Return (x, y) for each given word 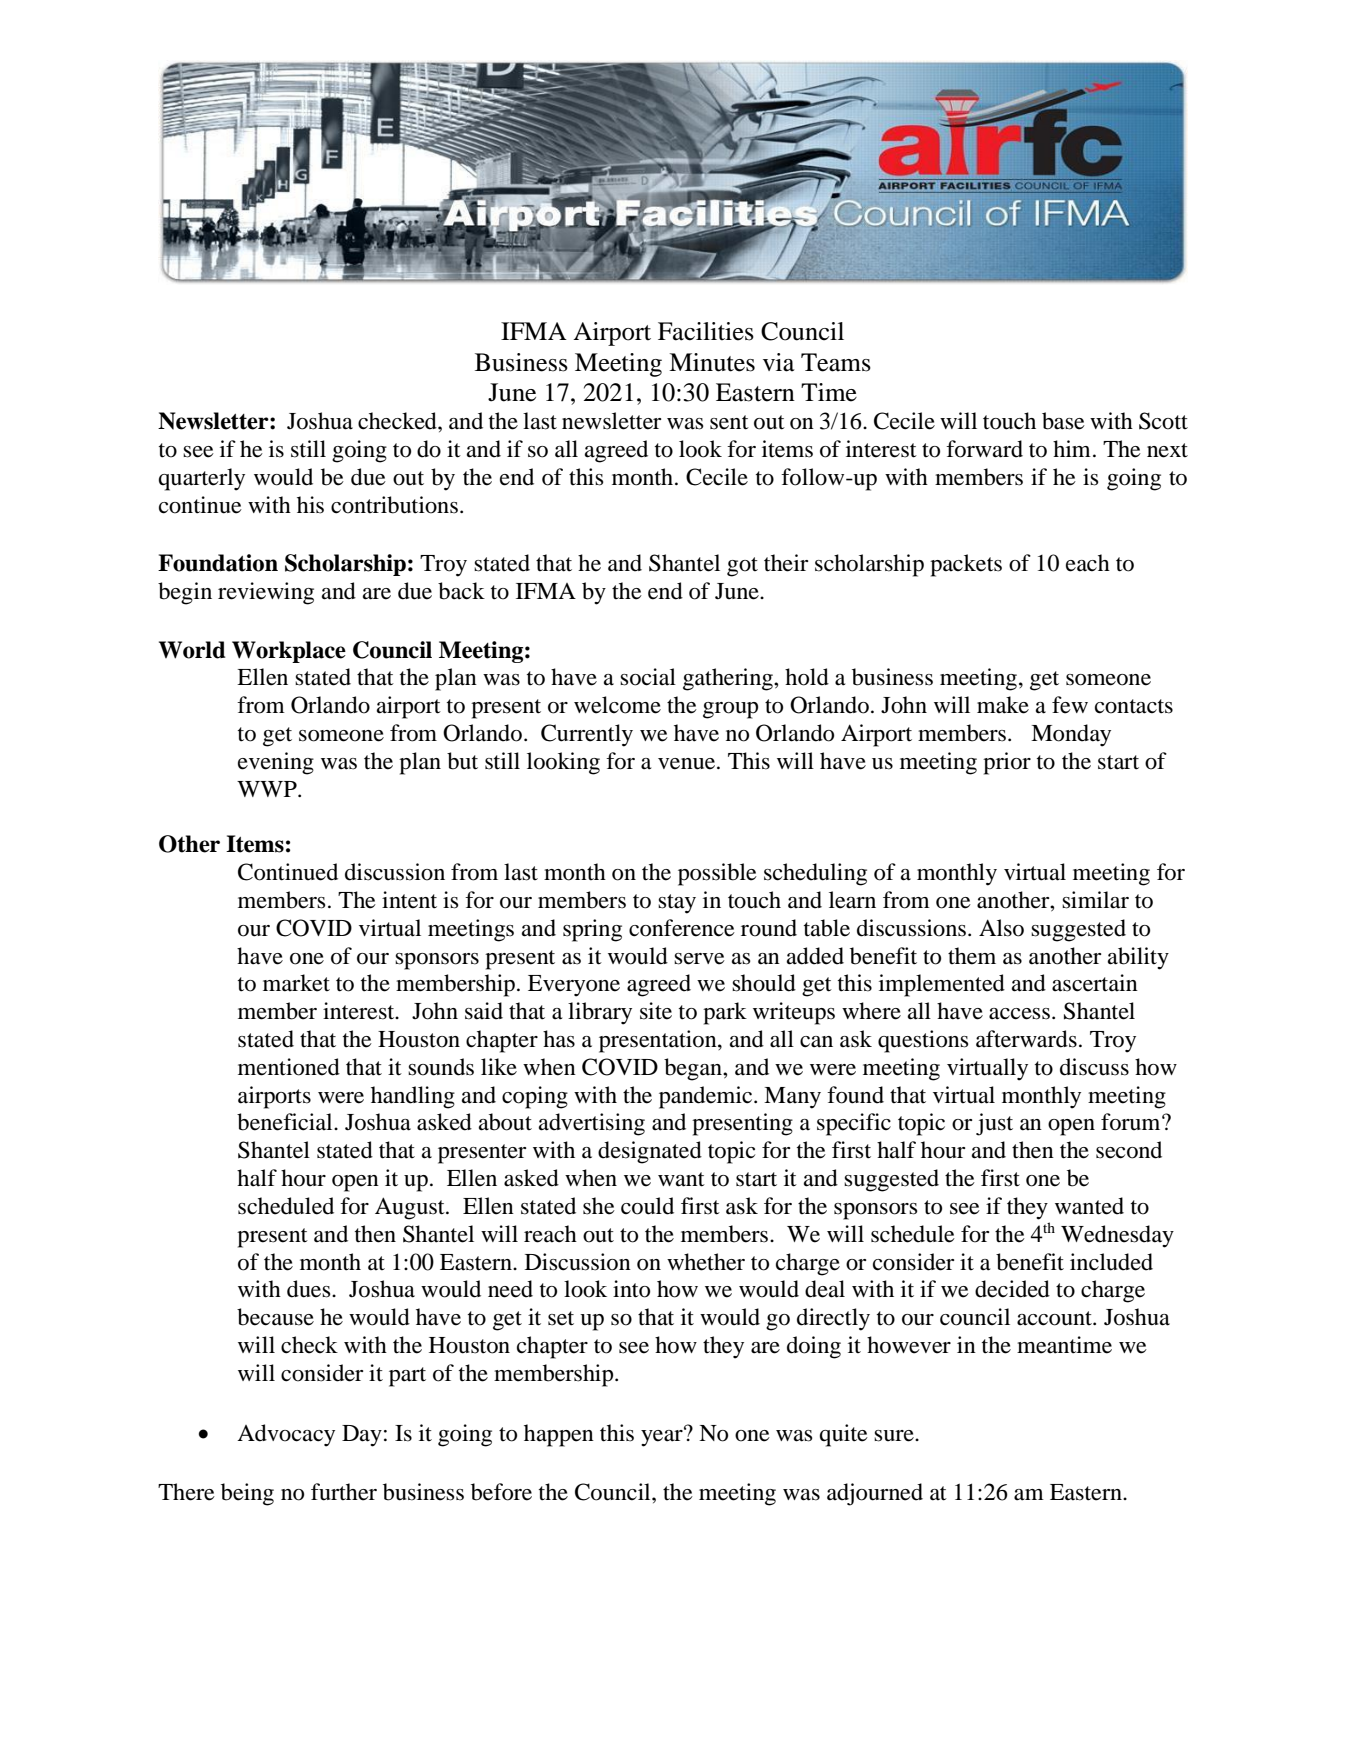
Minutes (712, 362)
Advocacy (286, 1435)
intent (409, 900)
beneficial (286, 1122)
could (647, 1206)
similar (1095, 900)
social (648, 677)
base (1063, 421)
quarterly (202, 479)
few (1070, 705)
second (1129, 1150)
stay (677, 904)
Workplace (289, 652)
